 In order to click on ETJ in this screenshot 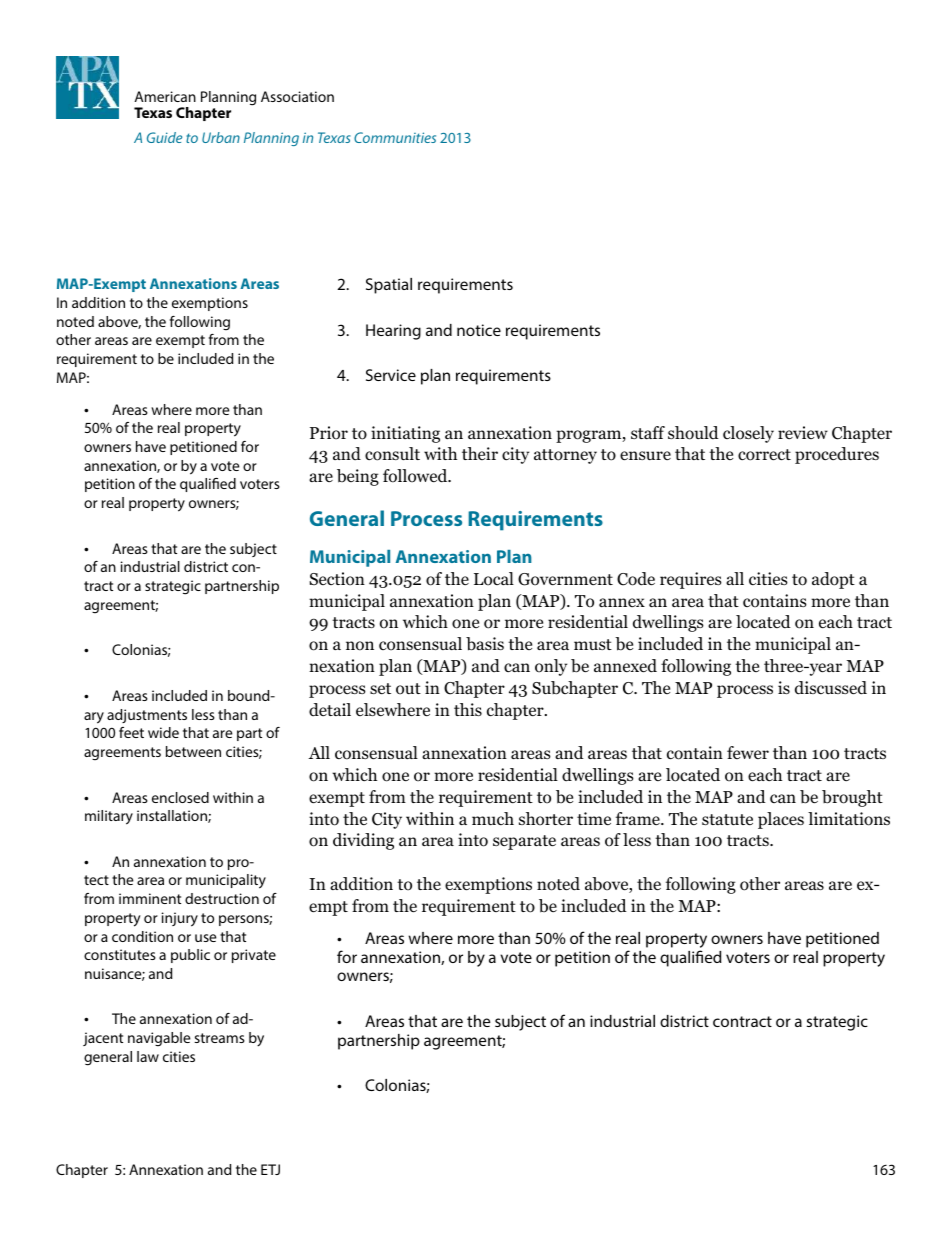, I will do `click(270, 1169)`.
